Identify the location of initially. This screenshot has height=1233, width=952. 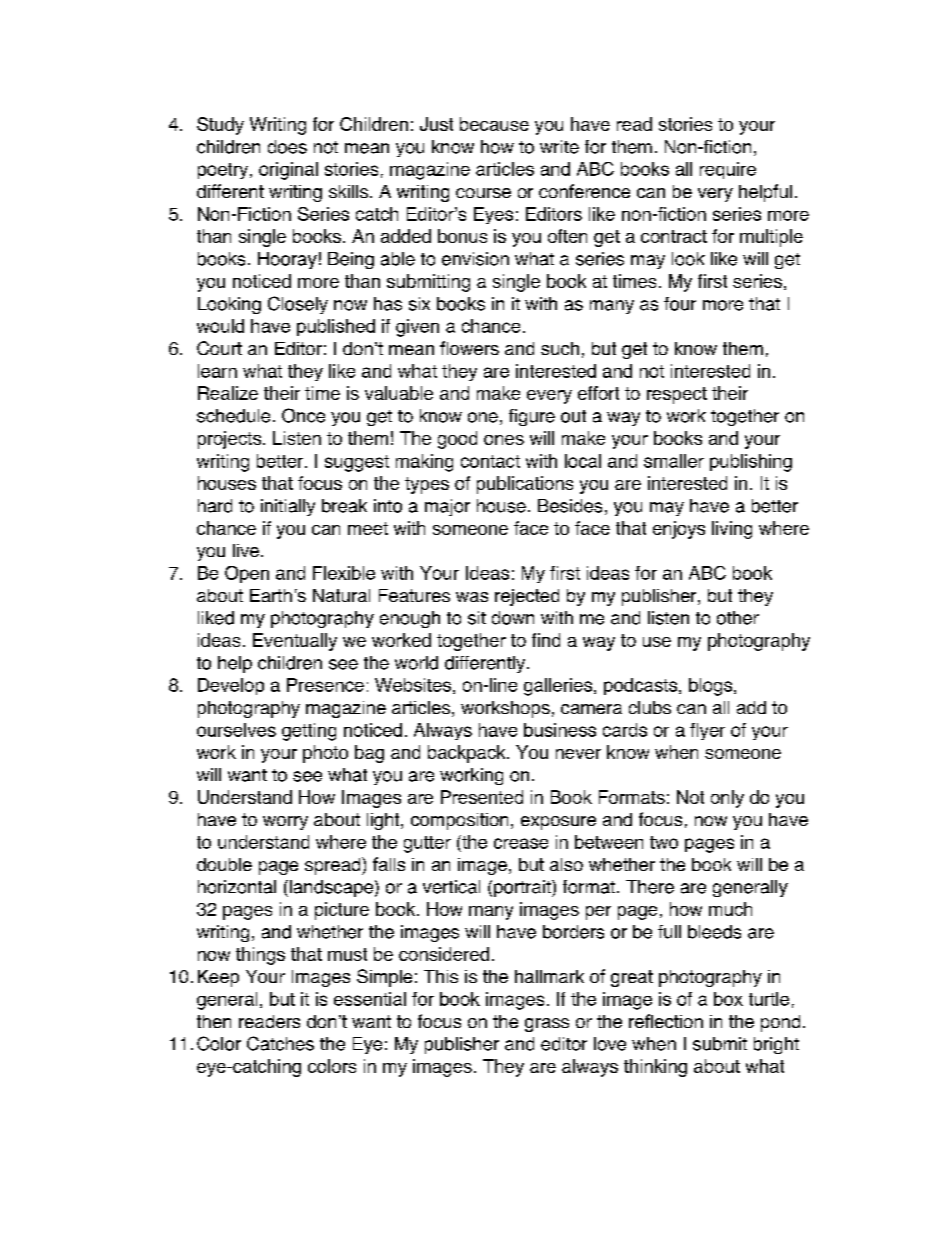
(288, 507).
